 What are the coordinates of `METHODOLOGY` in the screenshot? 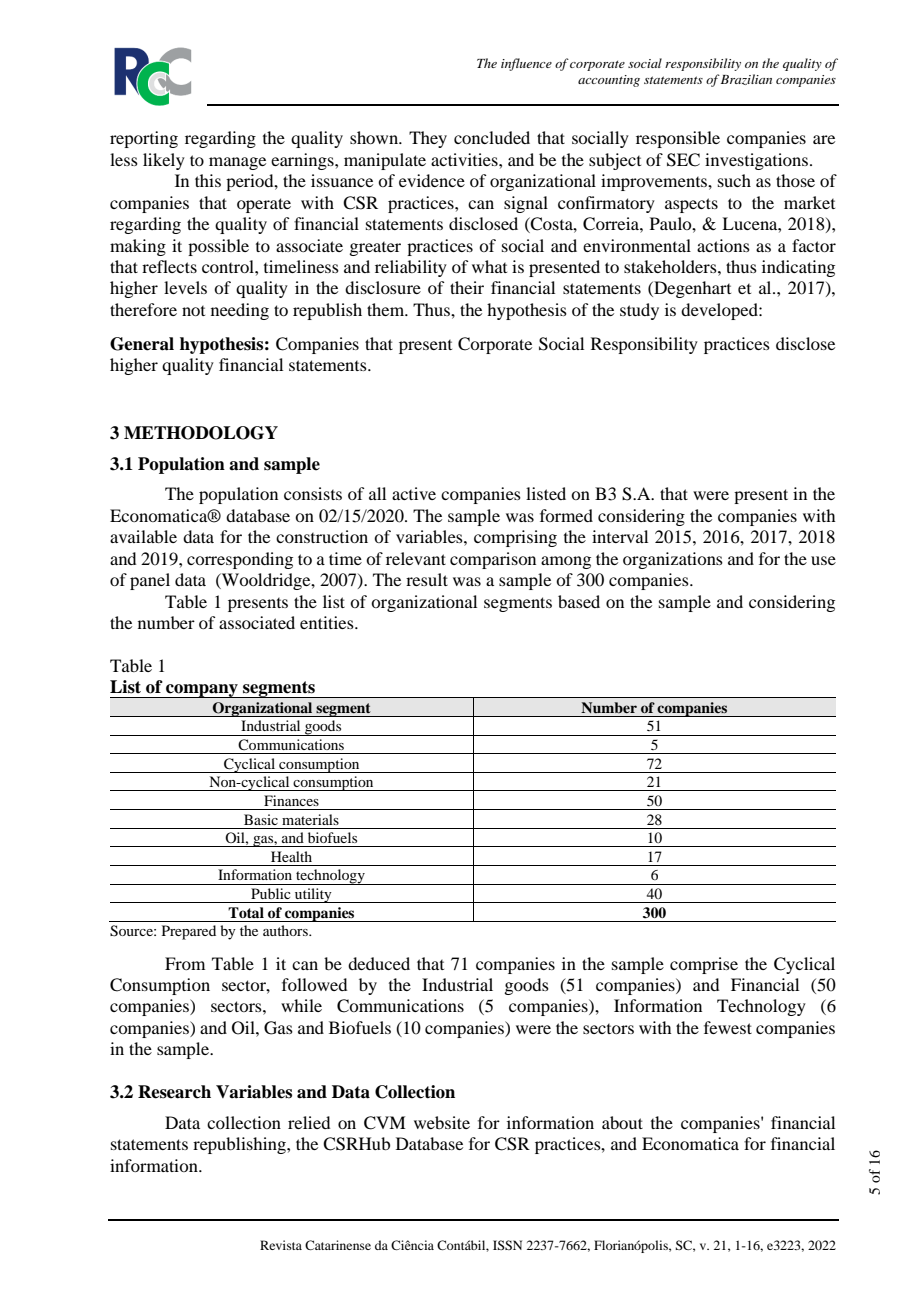 It's located at (201, 433).
